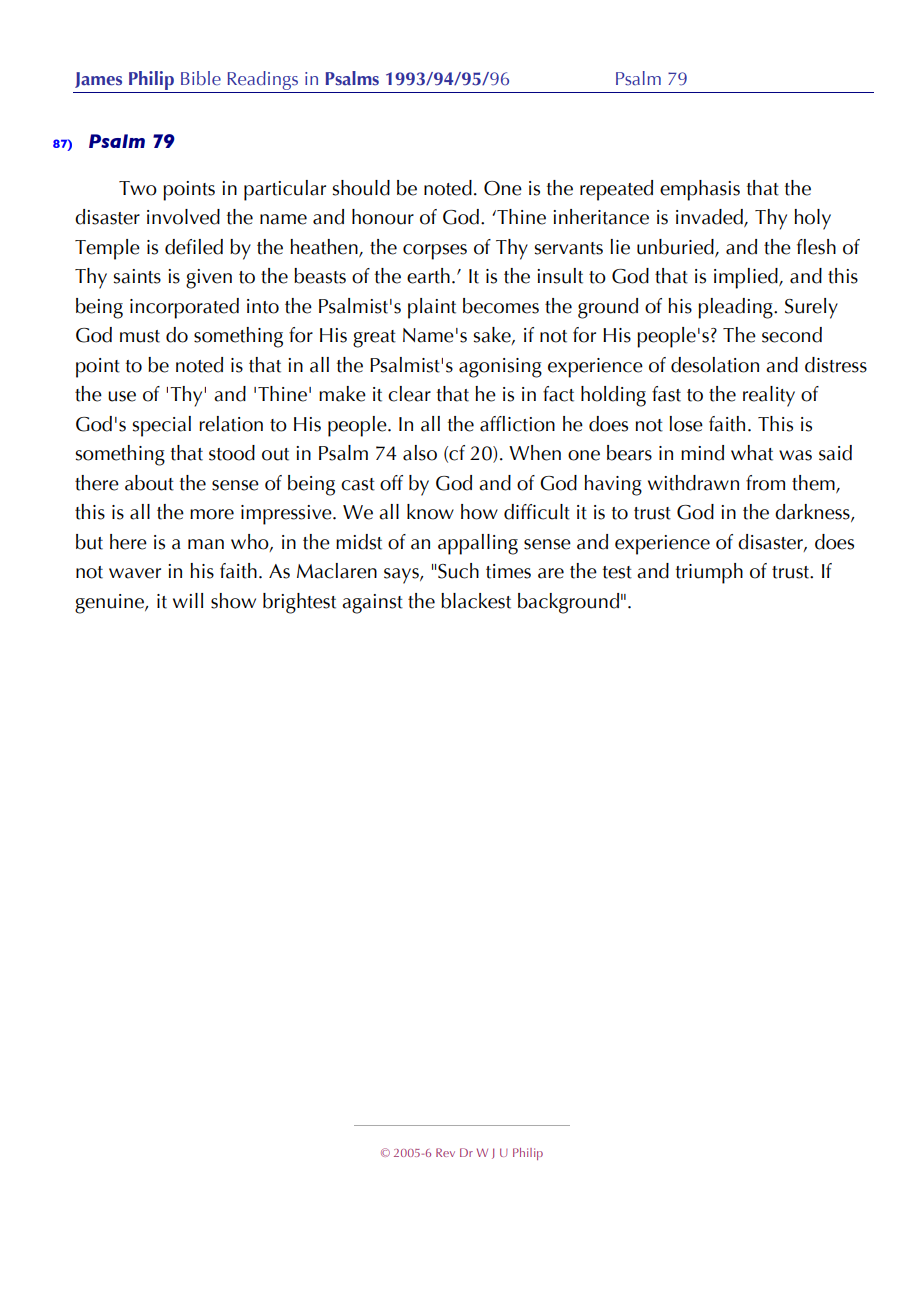  Describe the element at coordinates (445, 1152) in the page. I see `Rev` at that location.
